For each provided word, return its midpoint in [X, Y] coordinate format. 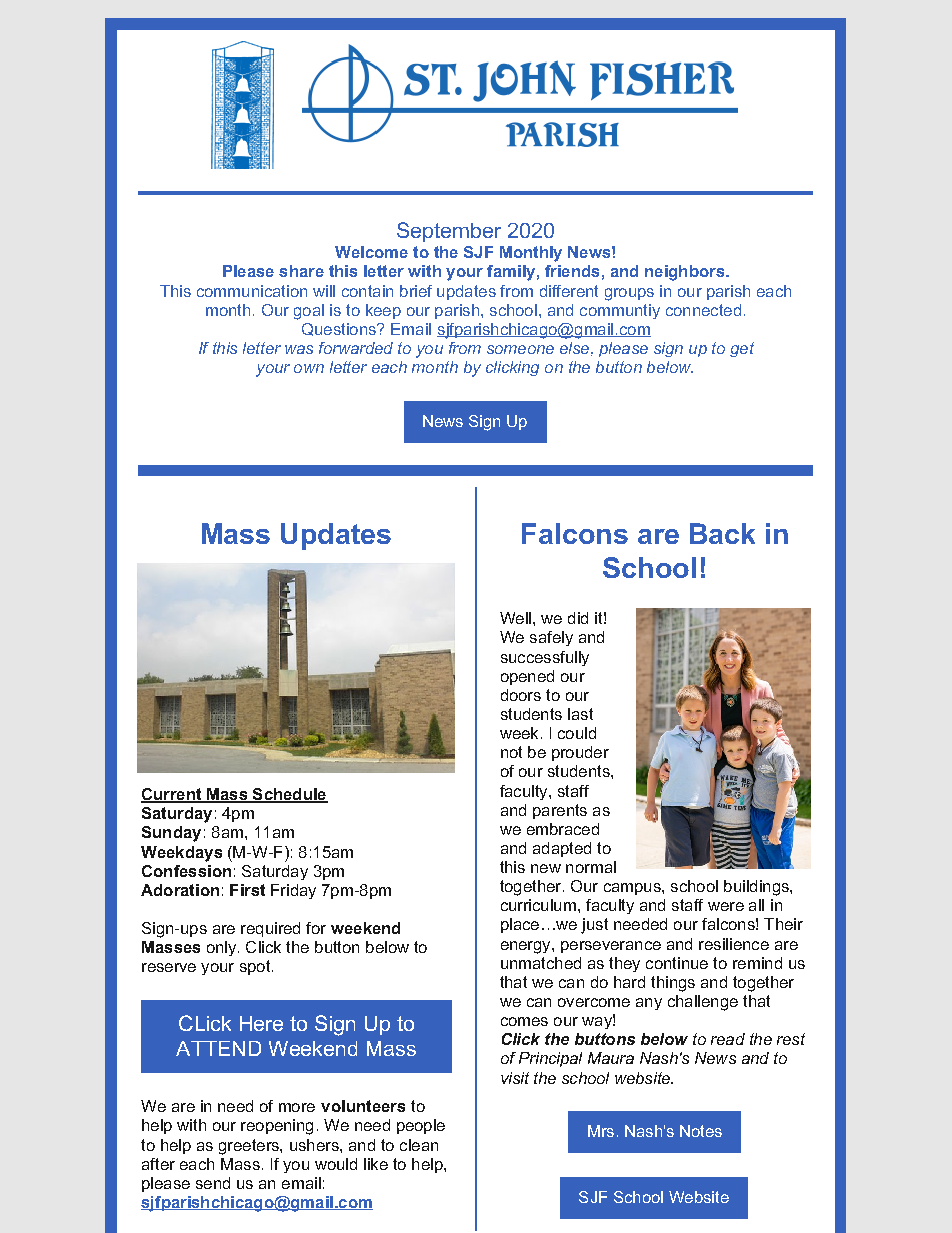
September [449, 232]
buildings [757, 888]
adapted [562, 849]
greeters [250, 1147]
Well [515, 618]
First [247, 890]
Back [722, 533]
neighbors [686, 273]
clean [419, 1145]
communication [252, 291]
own [309, 368]
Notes [701, 1131]
